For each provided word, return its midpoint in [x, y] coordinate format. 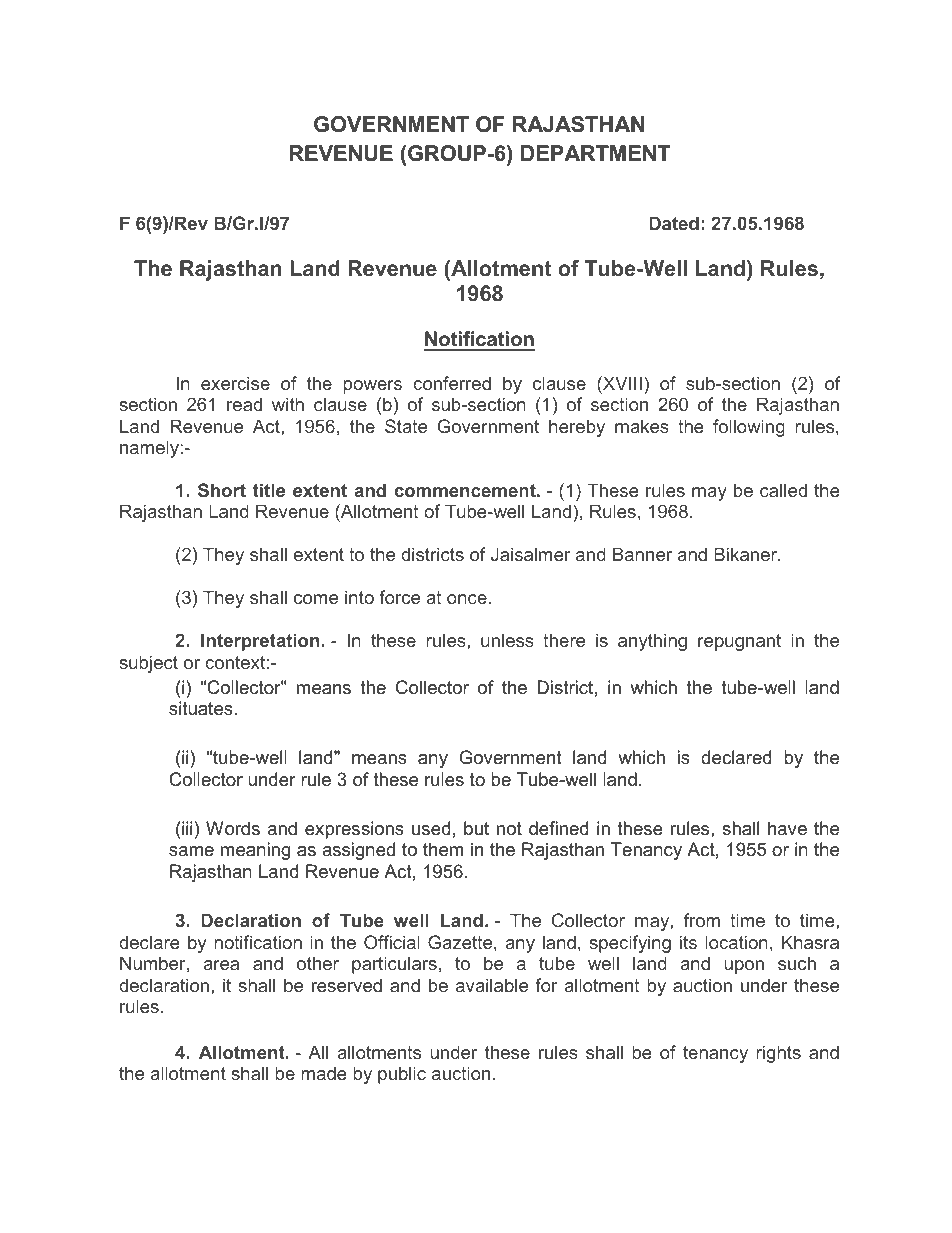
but [476, 828]
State [406, 426]
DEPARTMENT [595, 153]
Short [222, 490]
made [324, 1073]
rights [778, 1054]
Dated [674, 223]
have [787, 828]
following [749, 428]
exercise [235, 383]
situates [202, 708]
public [402, 1075]
